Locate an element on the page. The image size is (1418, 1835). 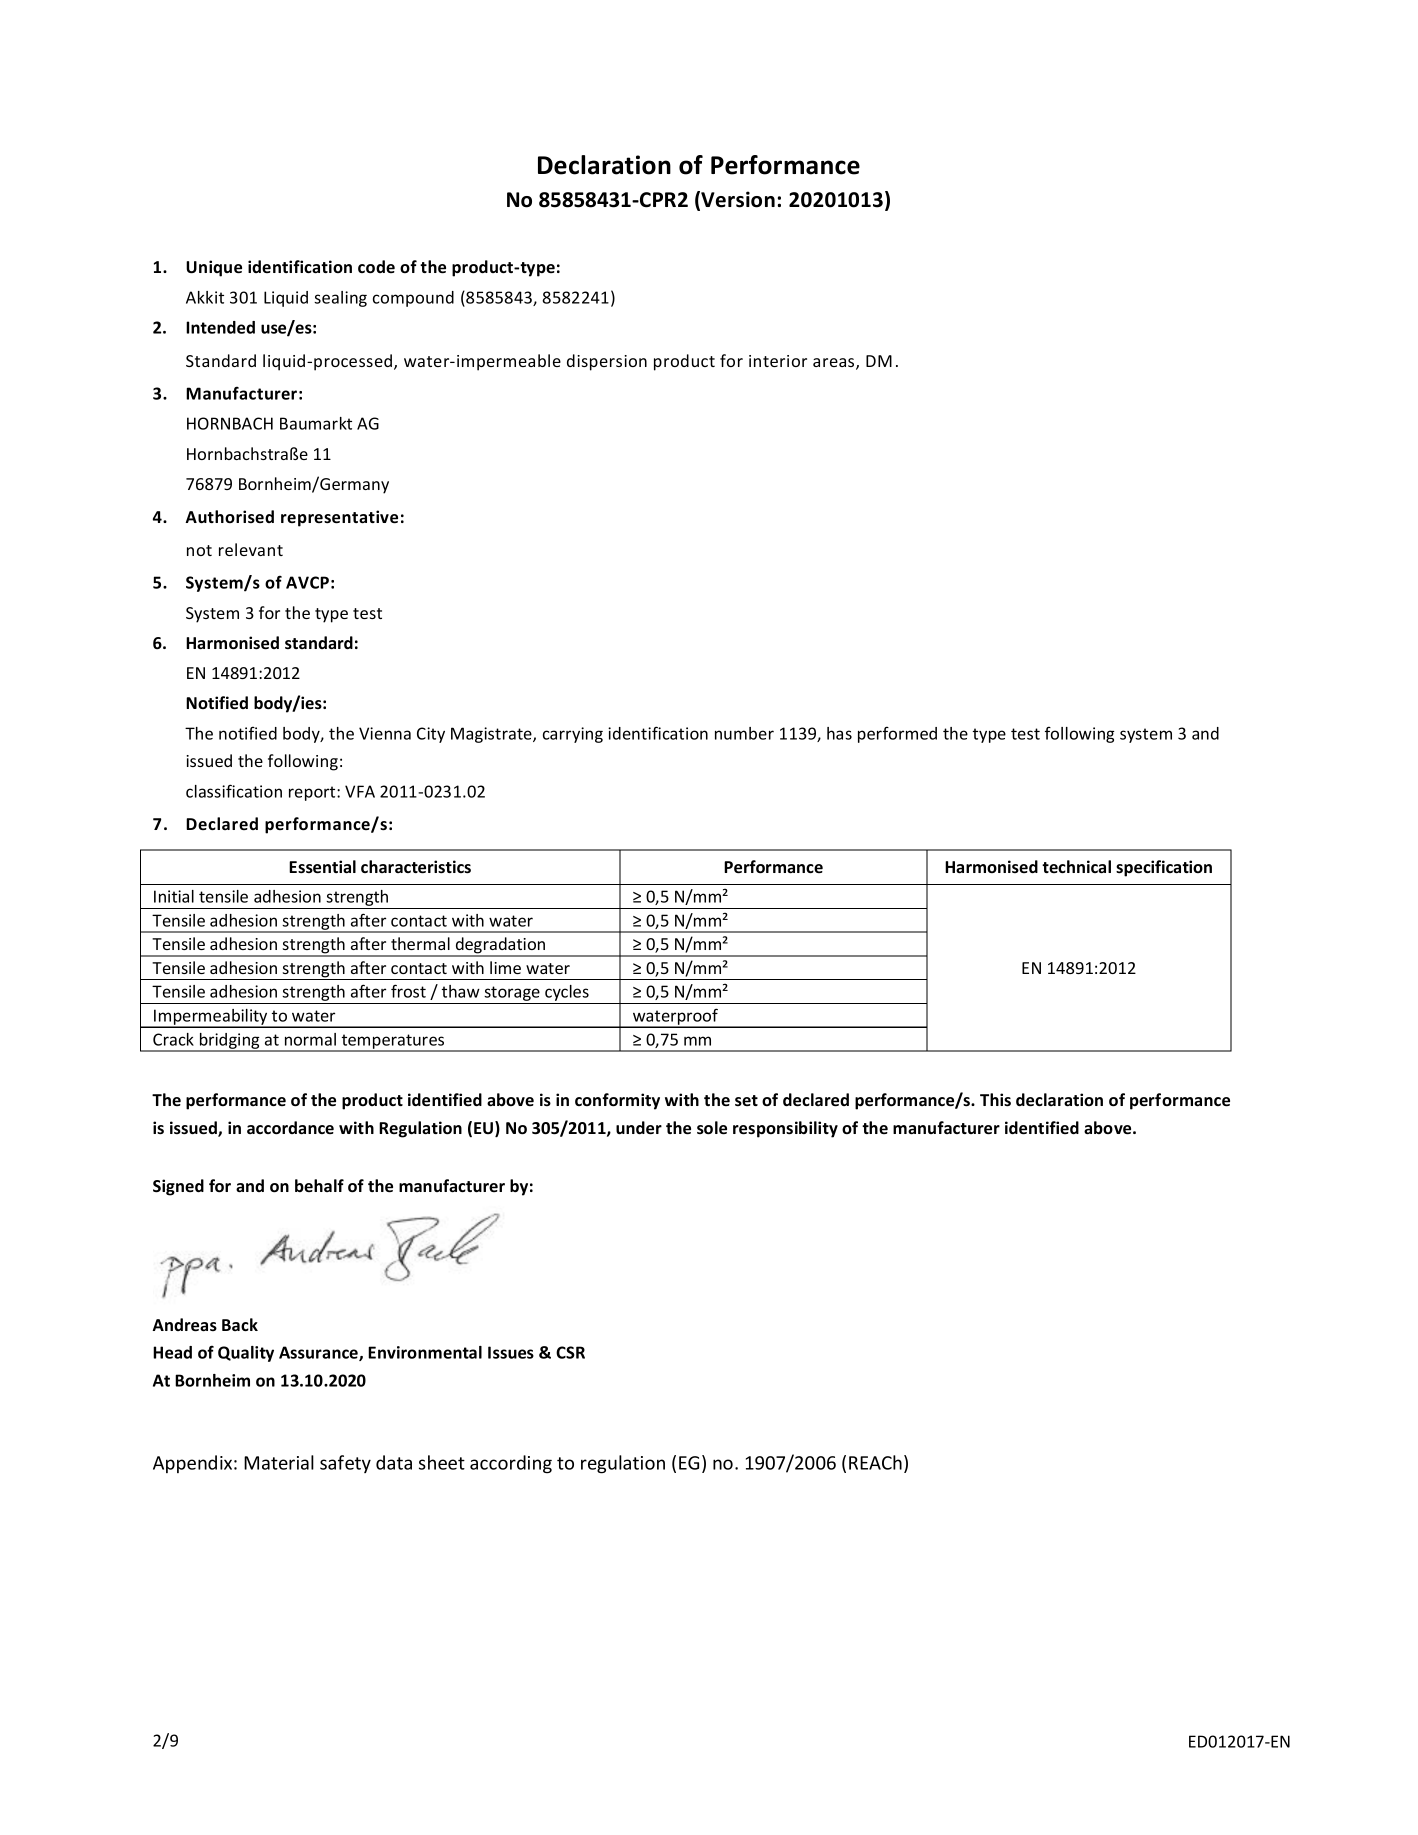
according is located at coordinates (511, 1464).
